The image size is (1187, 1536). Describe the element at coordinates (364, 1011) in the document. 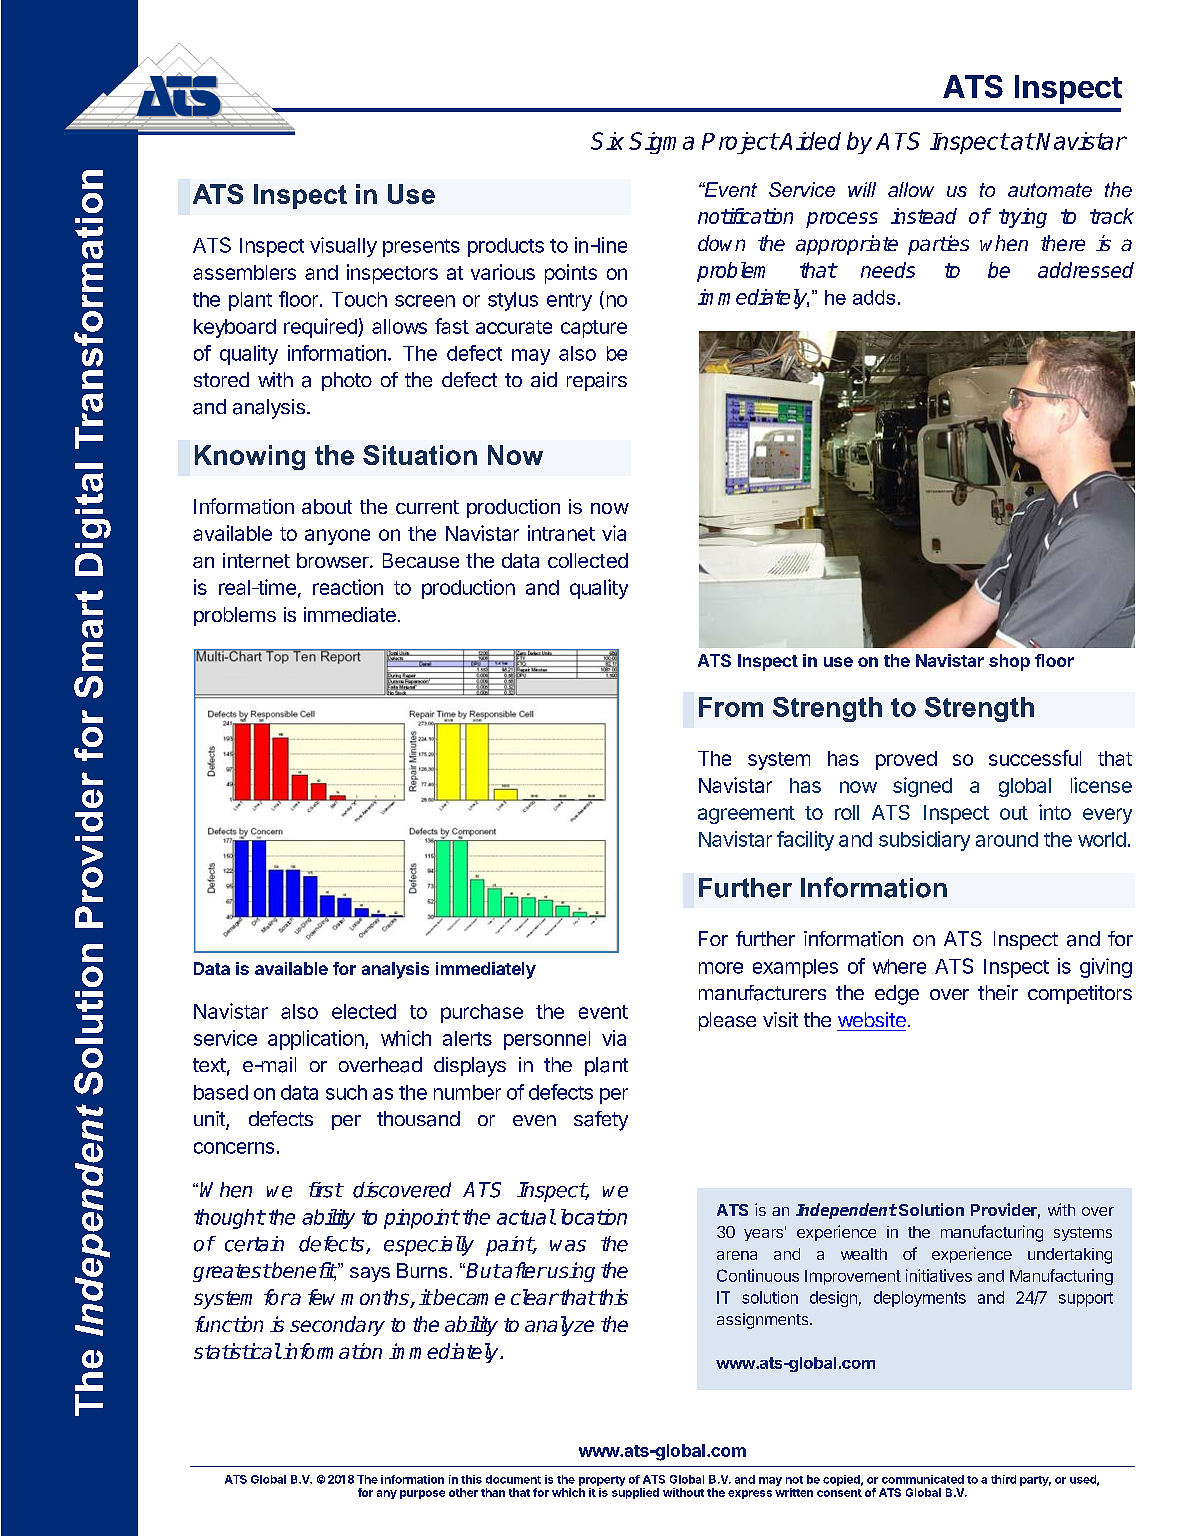

I see `elected` at that location.
